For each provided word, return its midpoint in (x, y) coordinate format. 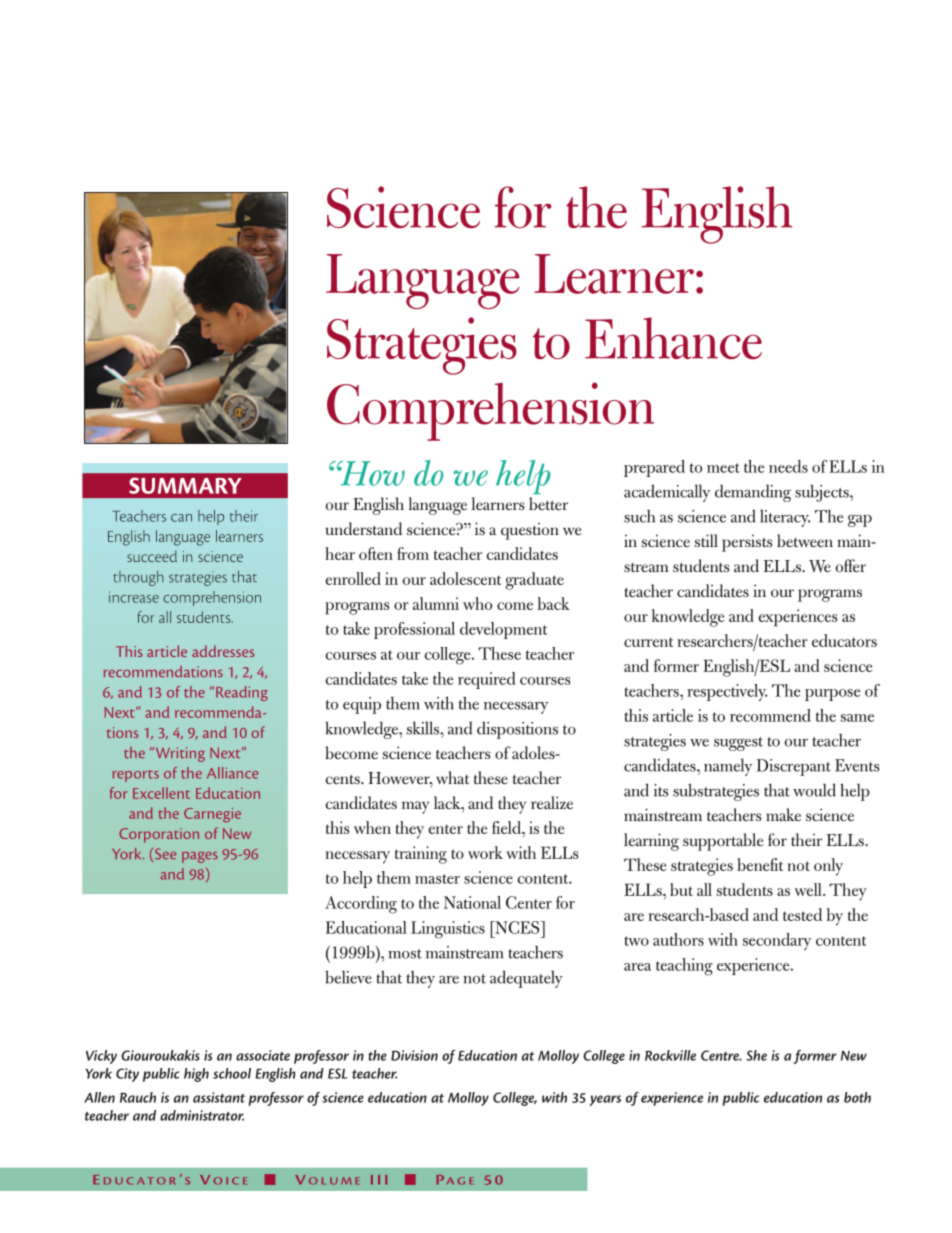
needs (788, 466)
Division (414, 1055)
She (756, 1055)
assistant (219, 1097)
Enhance (673, 338)
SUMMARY (185, 485)
